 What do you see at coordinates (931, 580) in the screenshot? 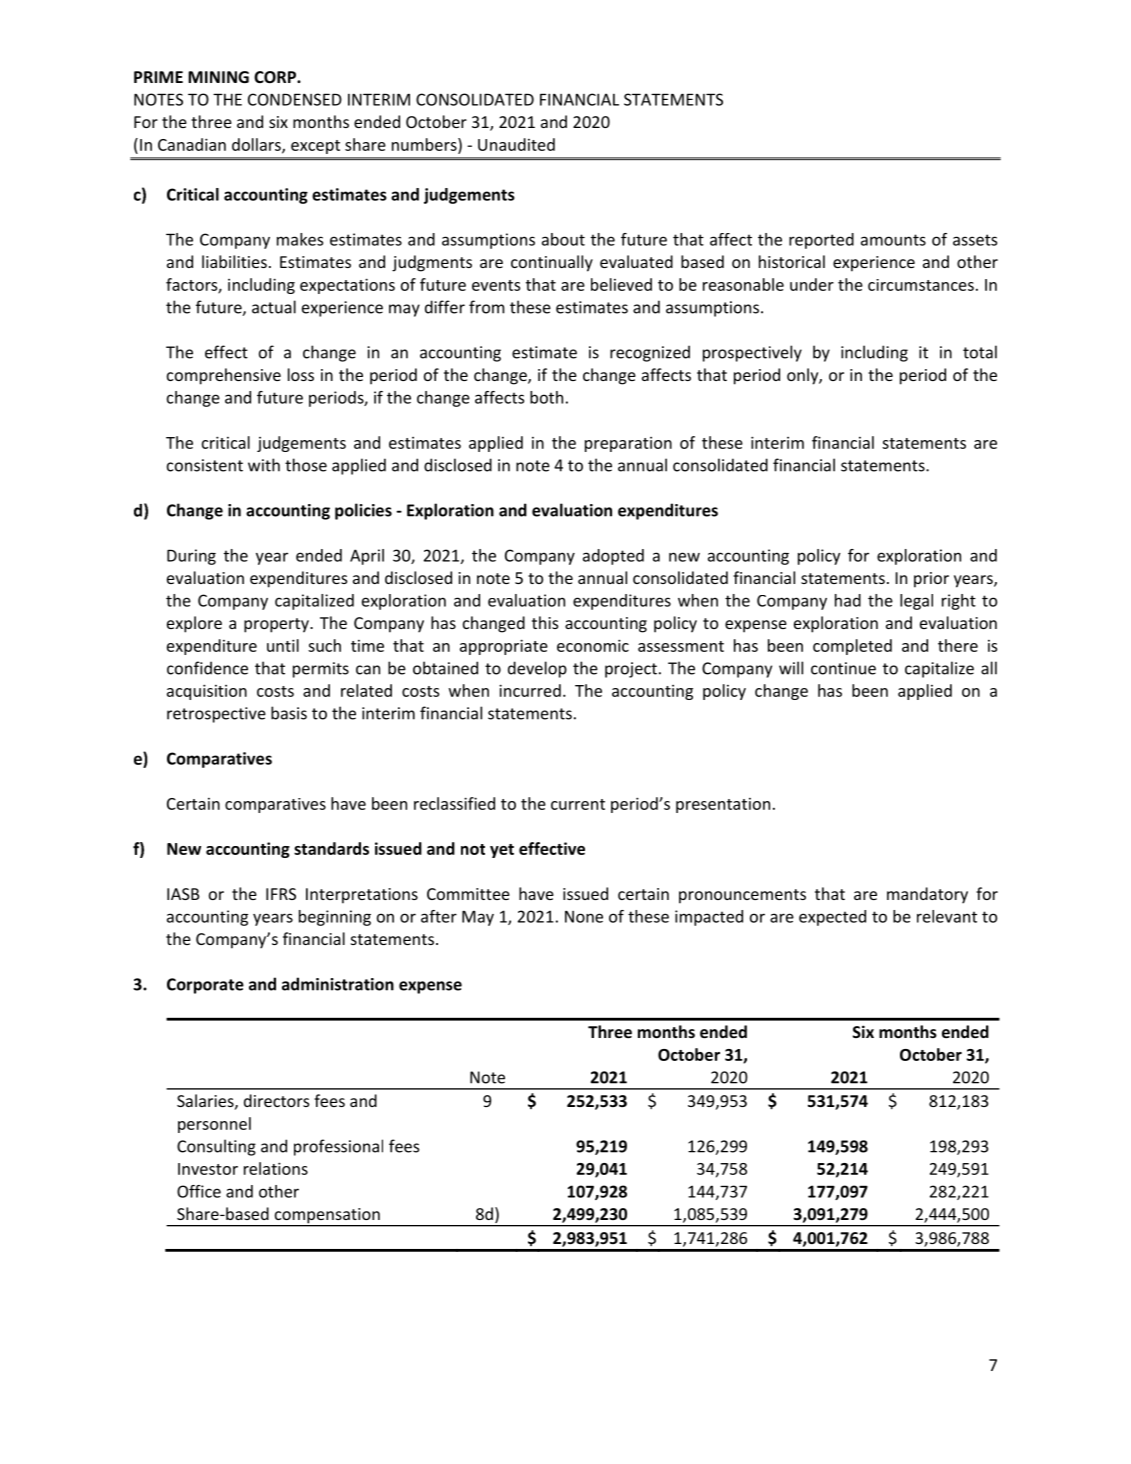
I see `prior` at bounding box center [931, 580].
